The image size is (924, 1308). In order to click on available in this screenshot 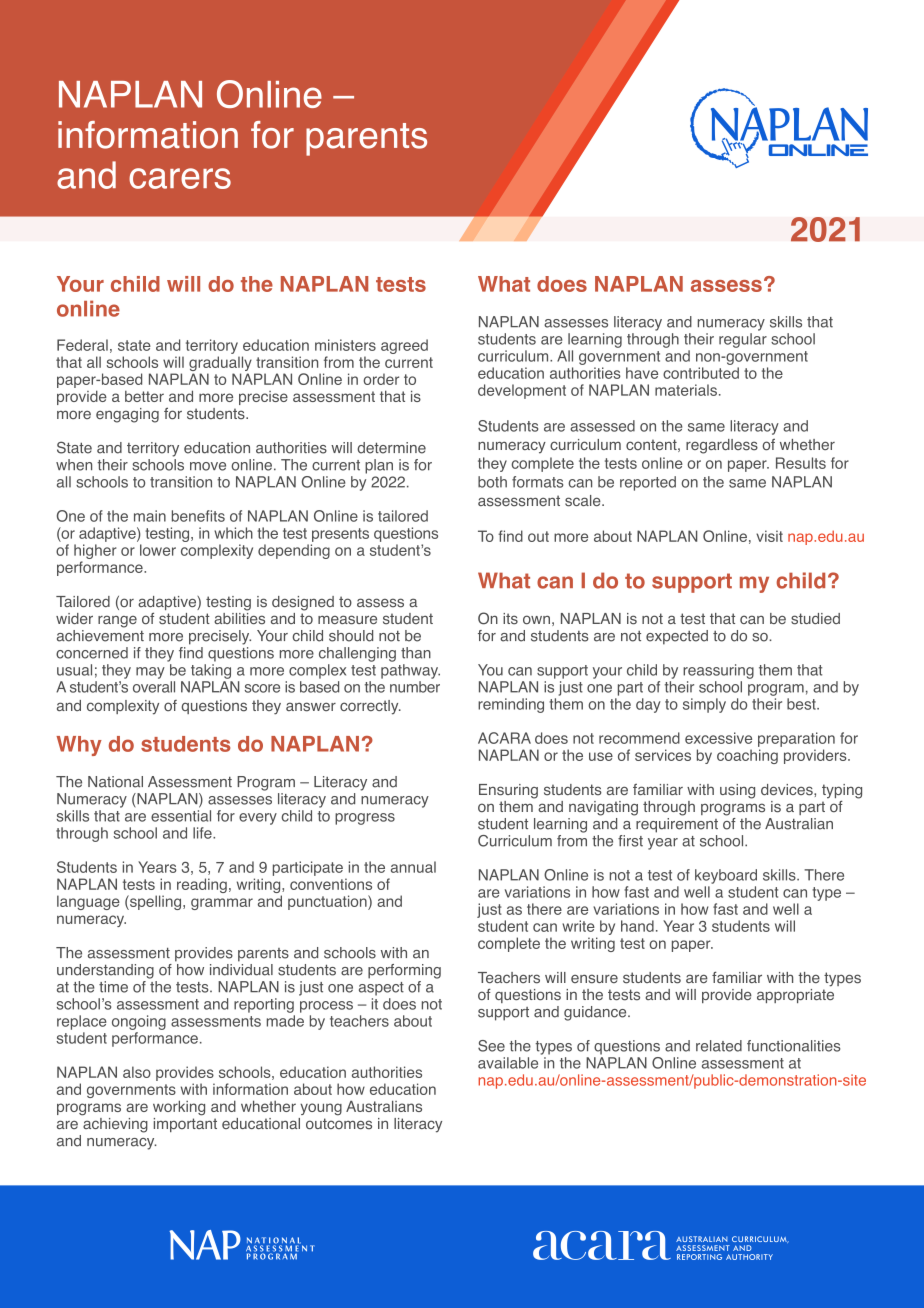, I will do `click(508, 1063)`.
